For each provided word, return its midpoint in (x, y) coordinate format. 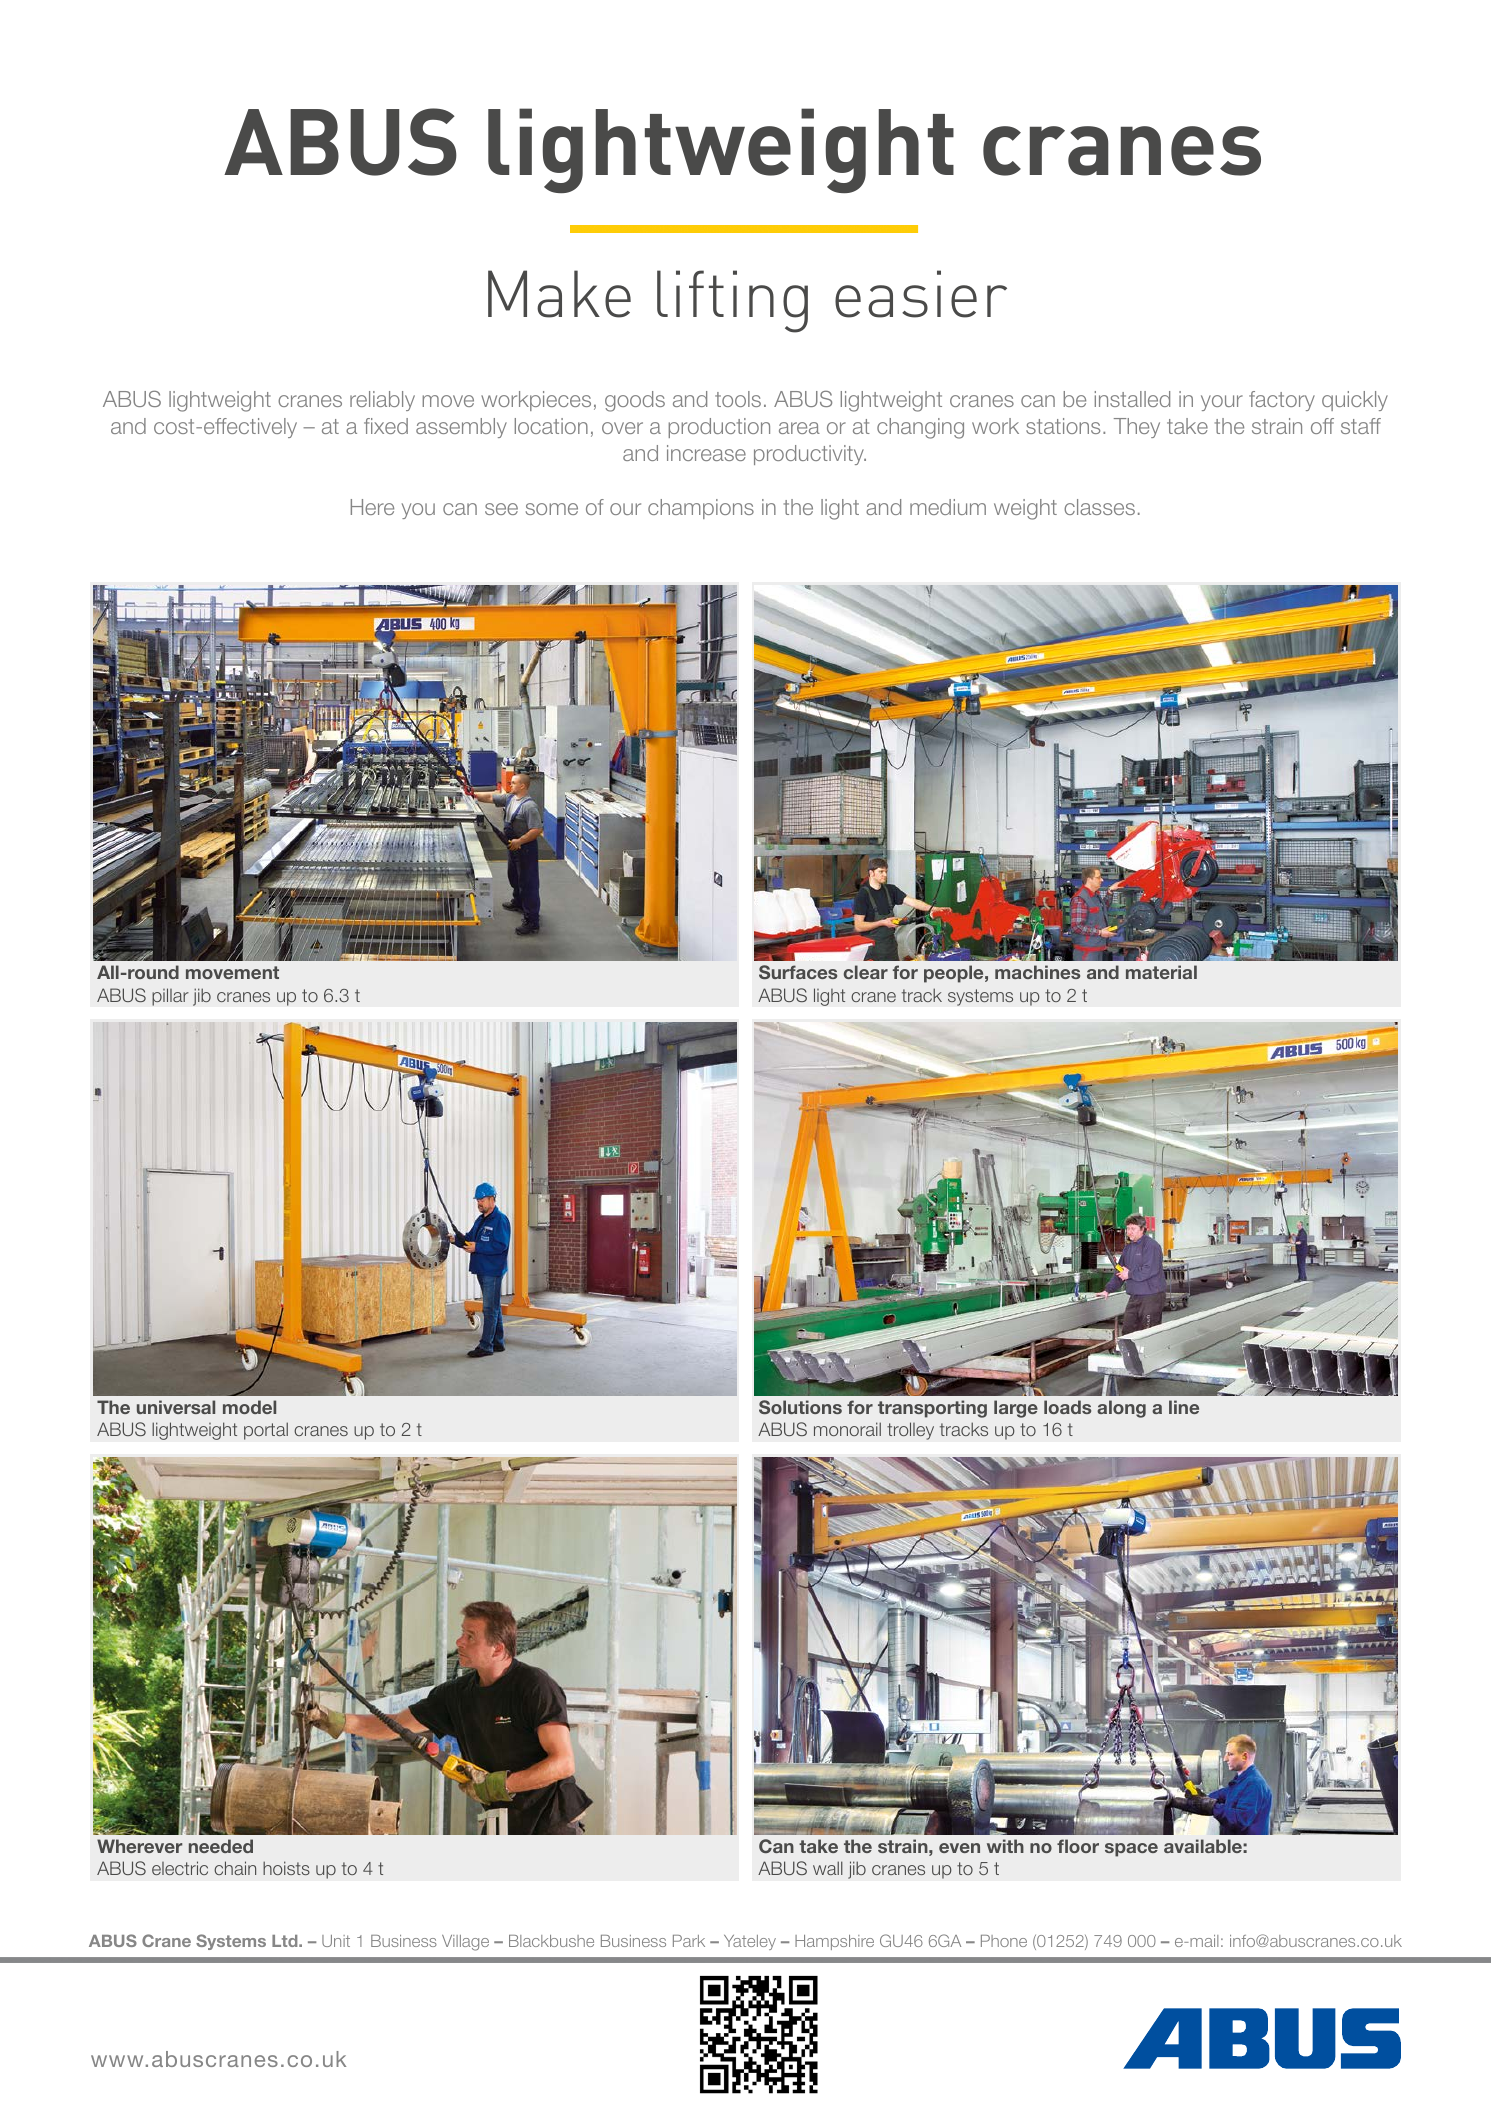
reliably (382, 401)
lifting (732, 301)
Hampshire (834, 1942)
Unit (336, 1941)
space (1131, 1850)
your (1222, 403)
